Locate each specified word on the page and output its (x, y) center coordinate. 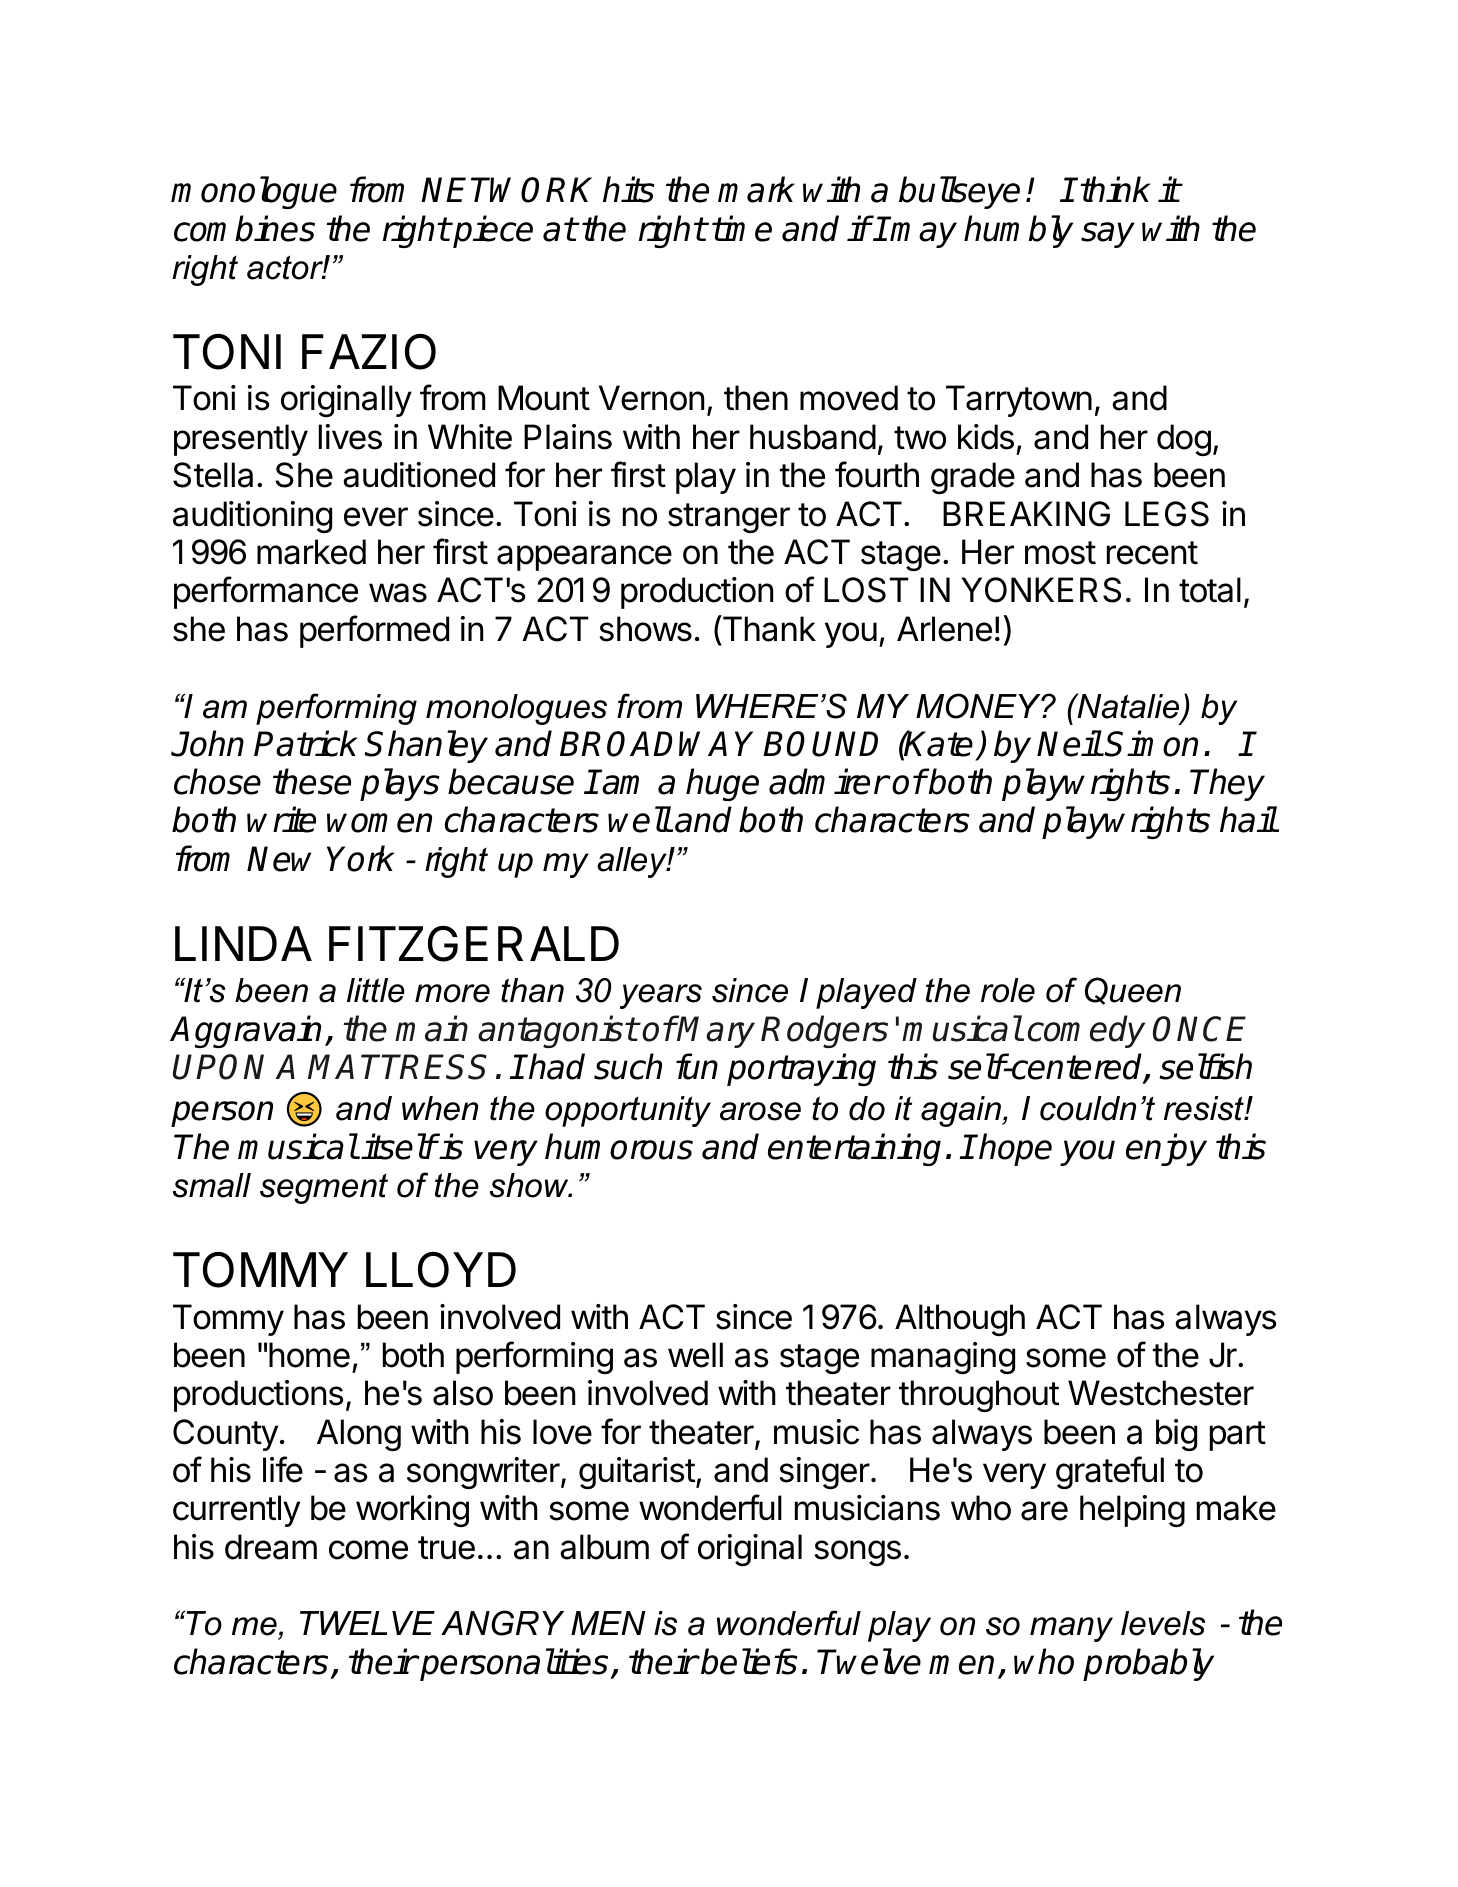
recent (1152, 553)
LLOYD (441, 1270)
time (742, 228)
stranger (729, 518)
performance (266, 592)
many (1071, 1629)
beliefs (749, 1661)
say (1108, 235)
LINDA (243, 943)
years (661, 996)
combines (244, 228)
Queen (1133, 991)
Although (960, 1320)
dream (271, 1547)
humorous (619, 1146)
